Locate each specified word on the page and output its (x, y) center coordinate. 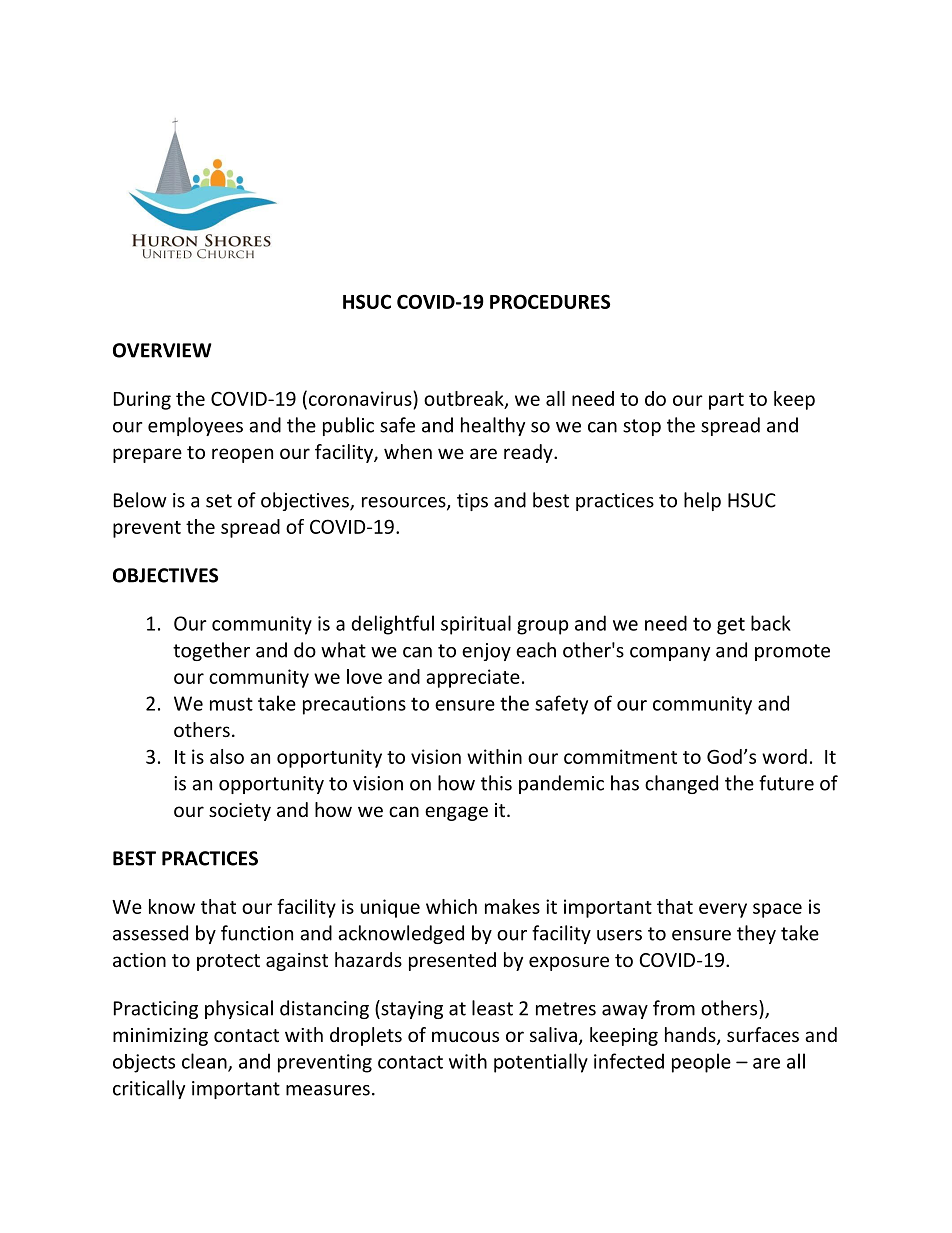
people (701, 1063)
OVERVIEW (162, 350)
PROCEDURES (550, 301)
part (726, 401)
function (257, 933)
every (723, 910)
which (451, 906)
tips (472, 502)
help (702, 501)
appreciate (473, 678)
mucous (465, 1036)
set (219, 501)
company (670, 654)
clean (205, 1062)
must (231, 704)
